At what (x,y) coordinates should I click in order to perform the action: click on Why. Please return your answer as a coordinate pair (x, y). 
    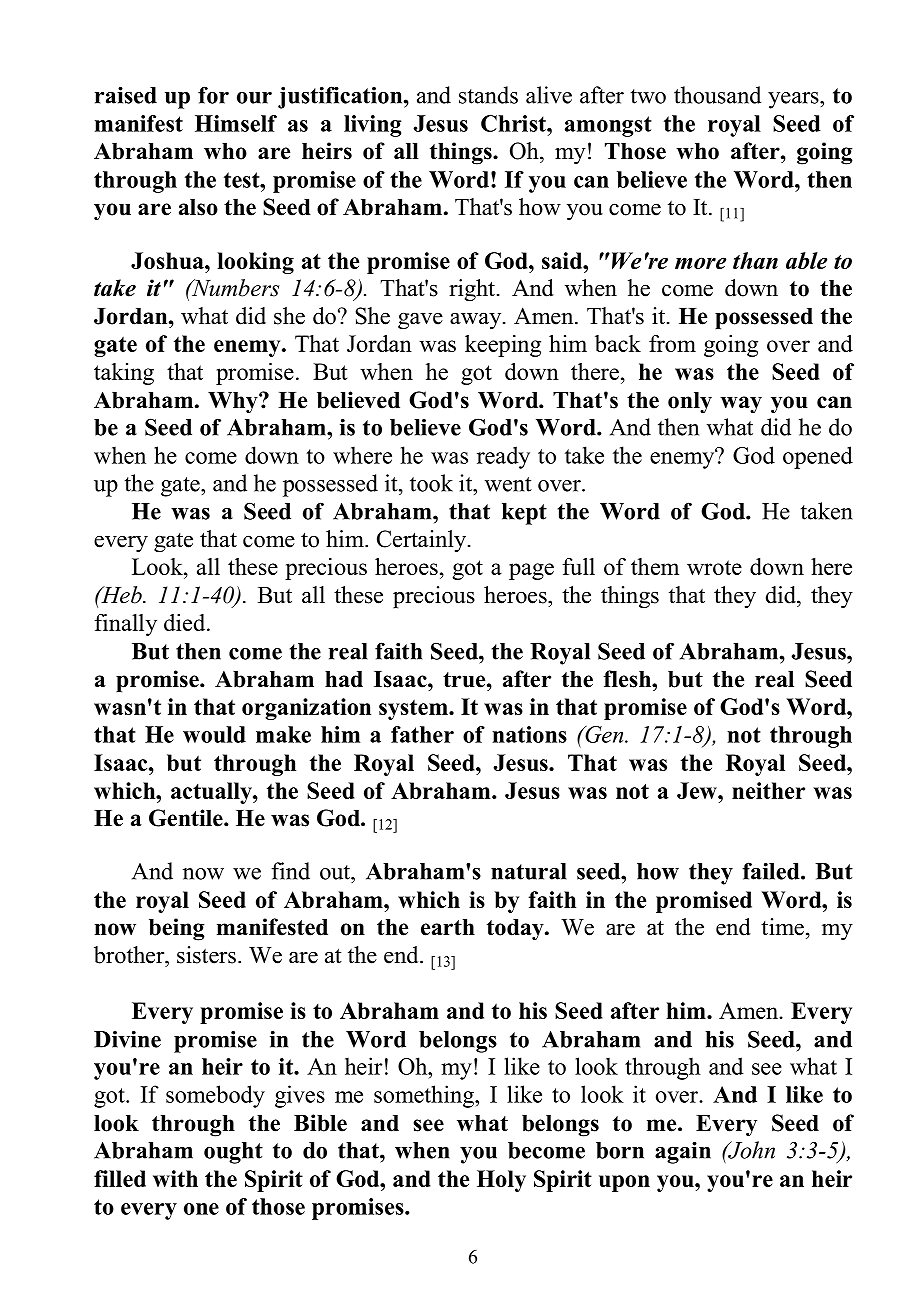
    Looking at the image, I should click on (234, 403).
